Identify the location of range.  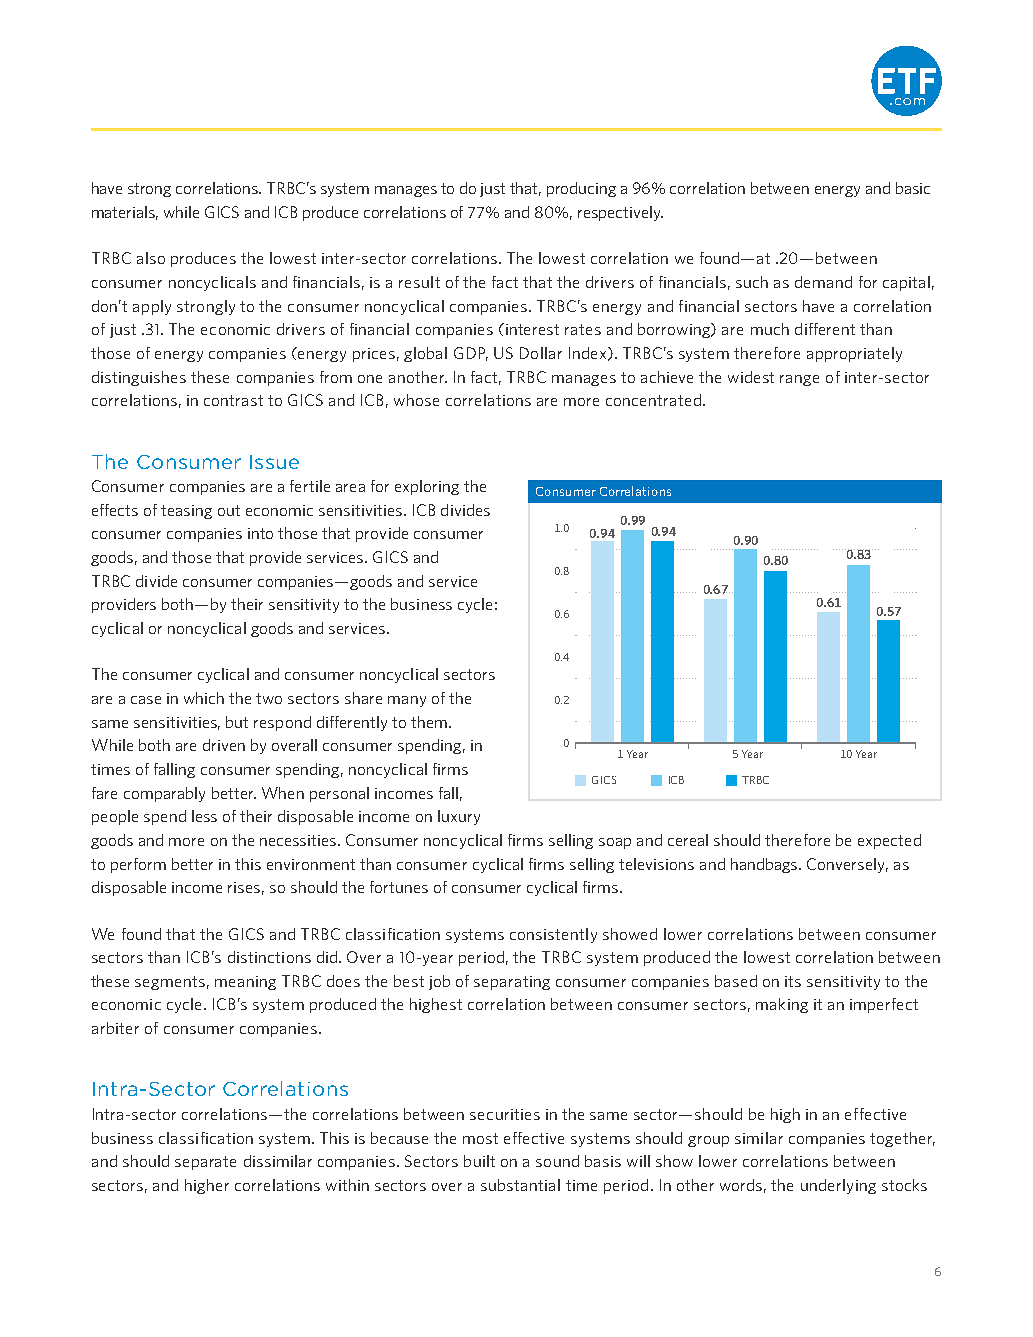
(799, 380).
